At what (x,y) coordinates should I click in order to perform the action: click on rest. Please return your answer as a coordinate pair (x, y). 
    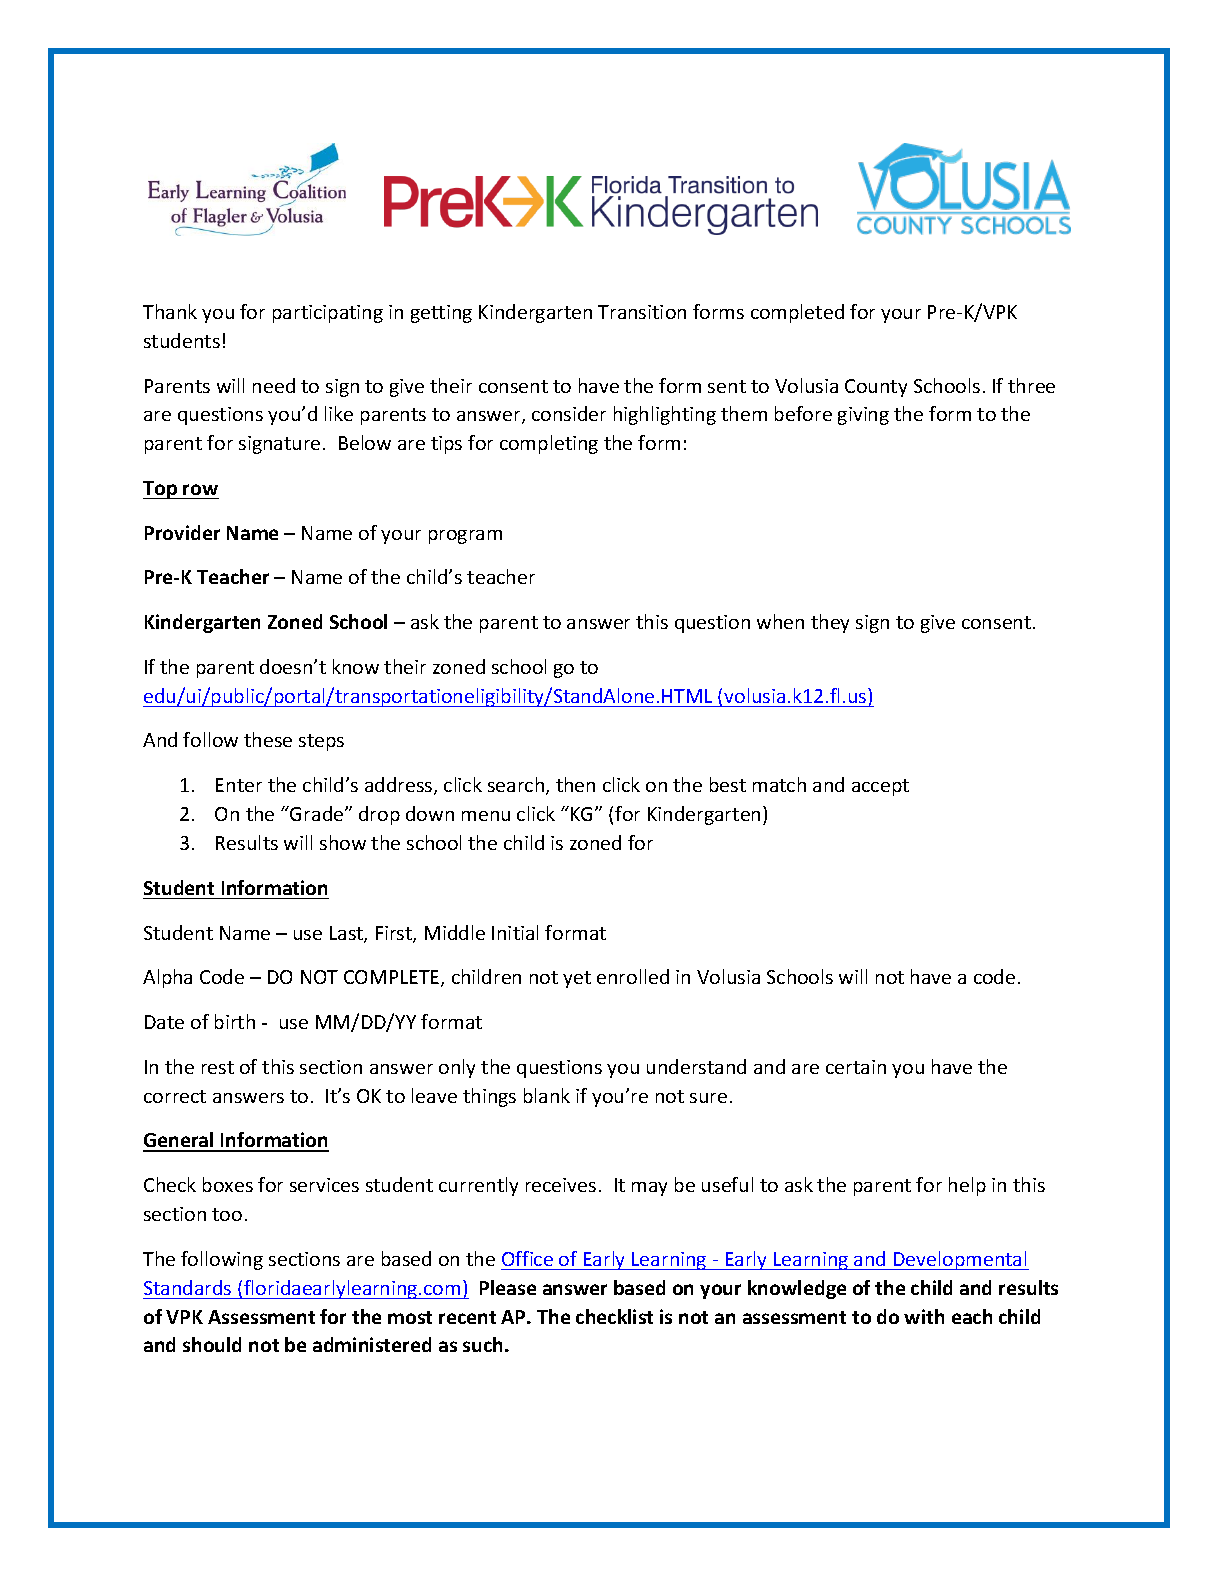
    Looking at the image, I should click on (218, 1067).
